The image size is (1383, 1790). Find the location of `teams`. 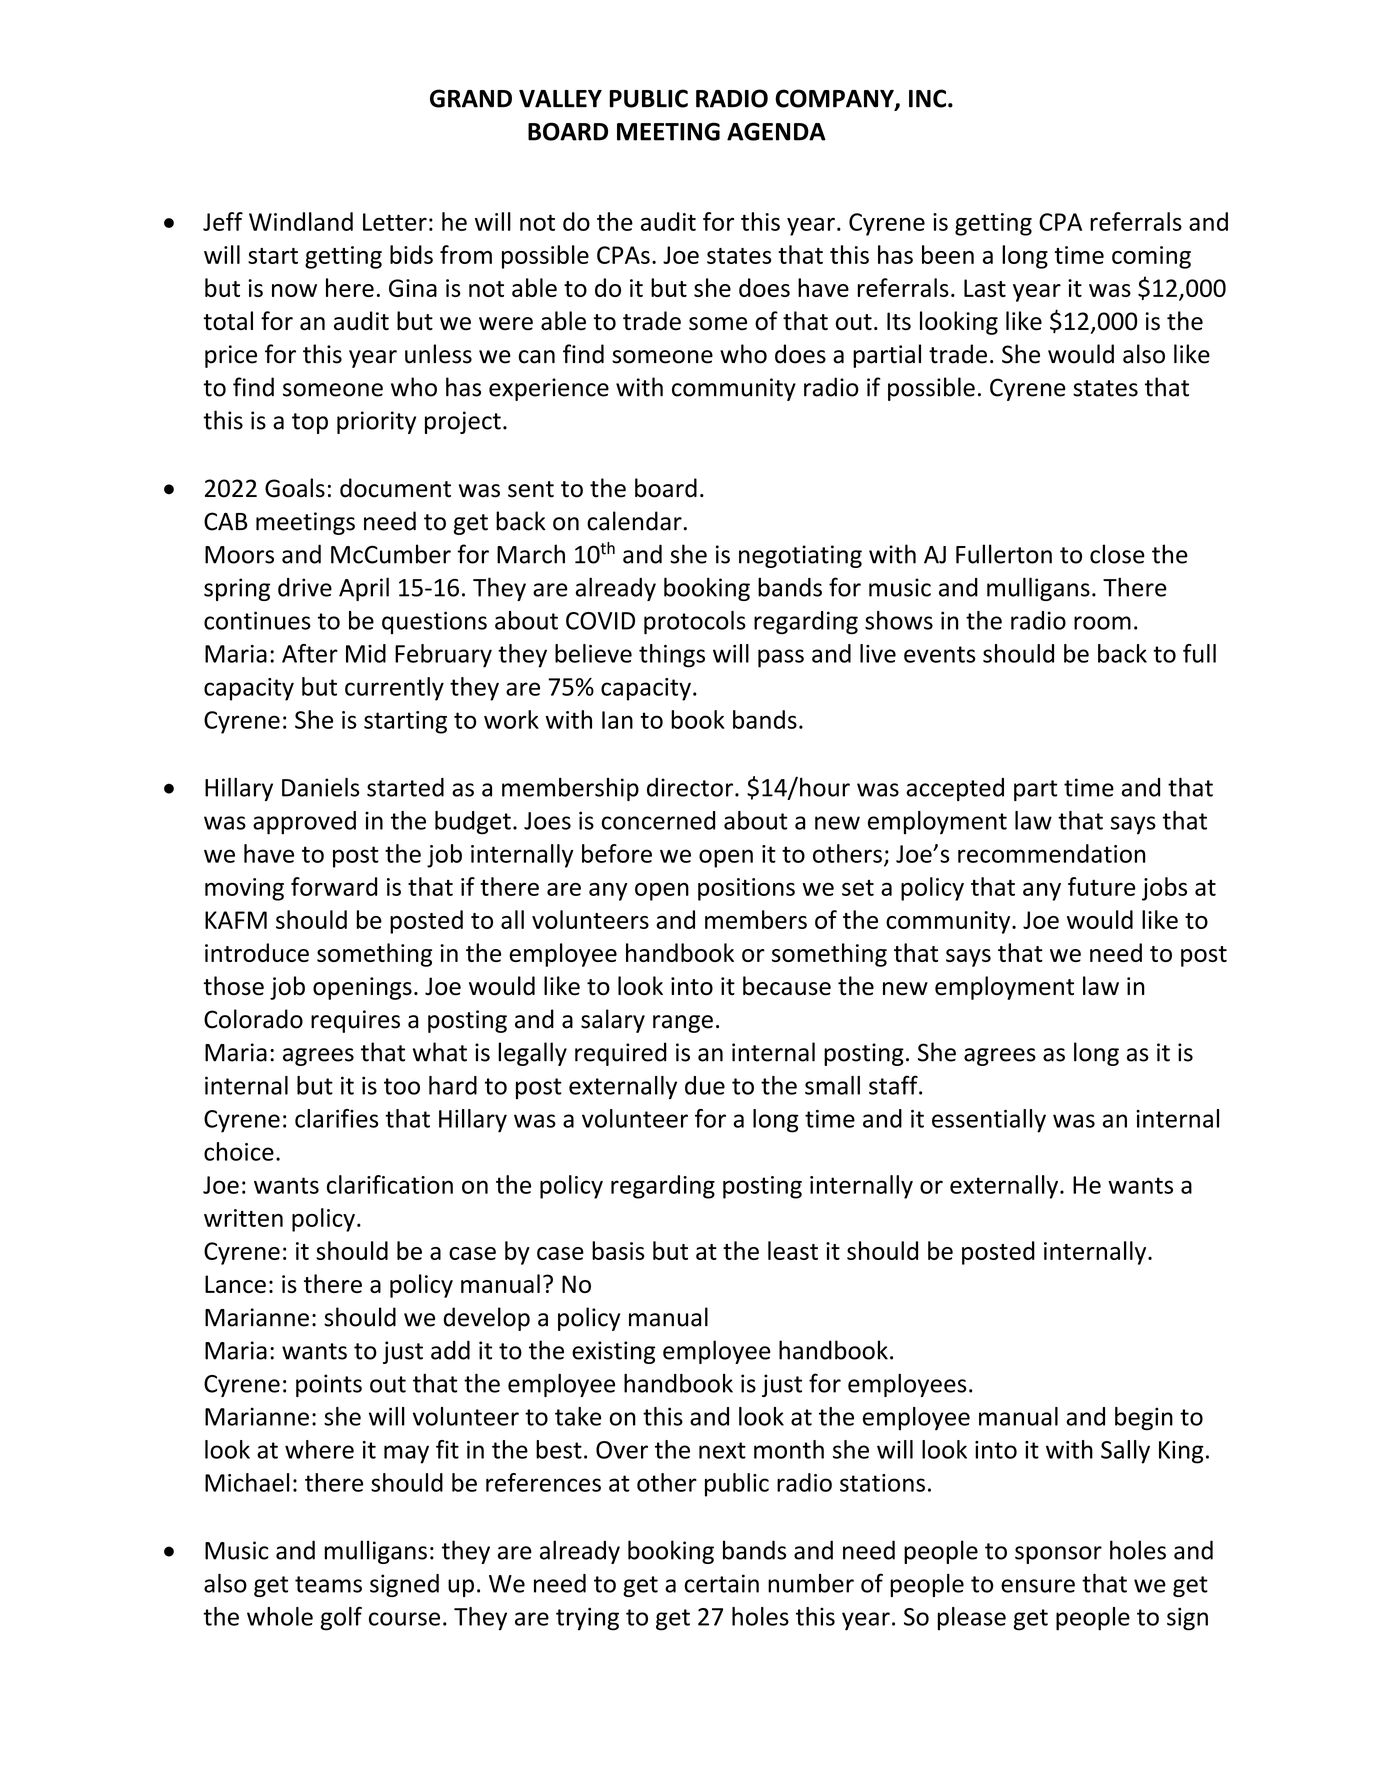

teams is located at coordinates (328, 1584).
